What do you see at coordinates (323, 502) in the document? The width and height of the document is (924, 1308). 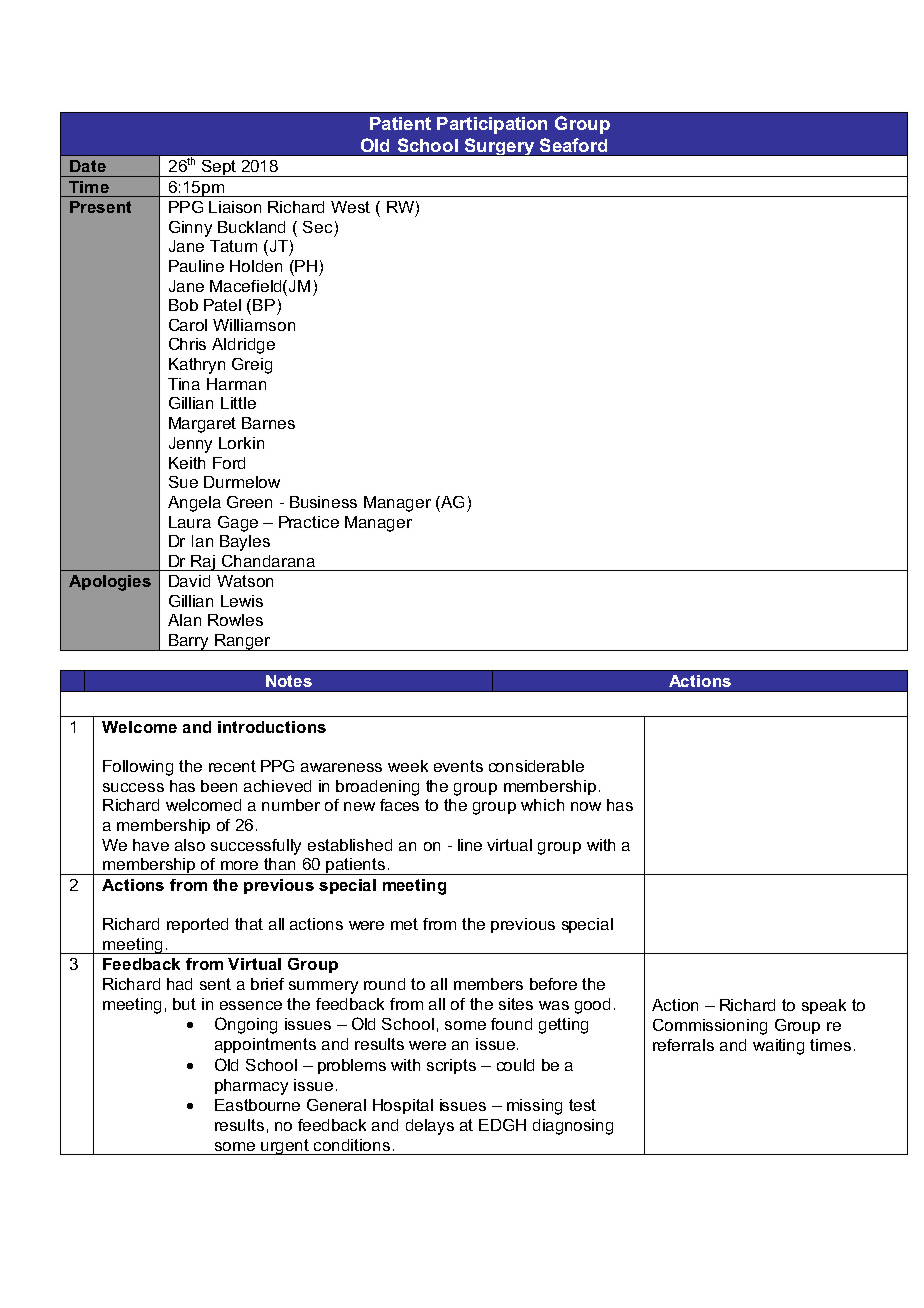 I see `Business` at bounding box center [323, 502].
